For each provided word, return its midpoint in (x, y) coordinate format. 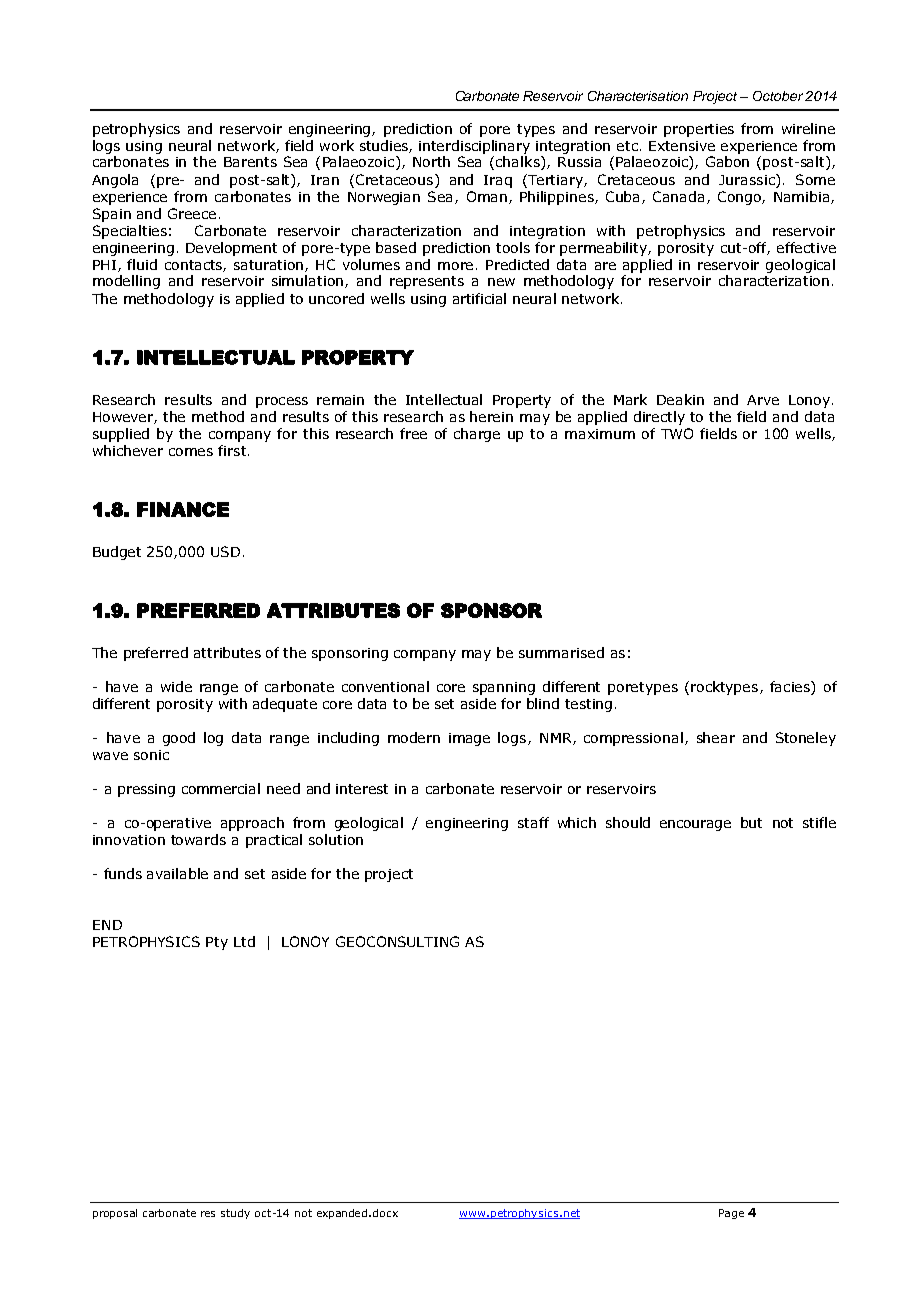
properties (699, 130)
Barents (250, 162)
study (235, 1214)
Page (731, 1214)
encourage (695, 825)
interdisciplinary (474, 147)
